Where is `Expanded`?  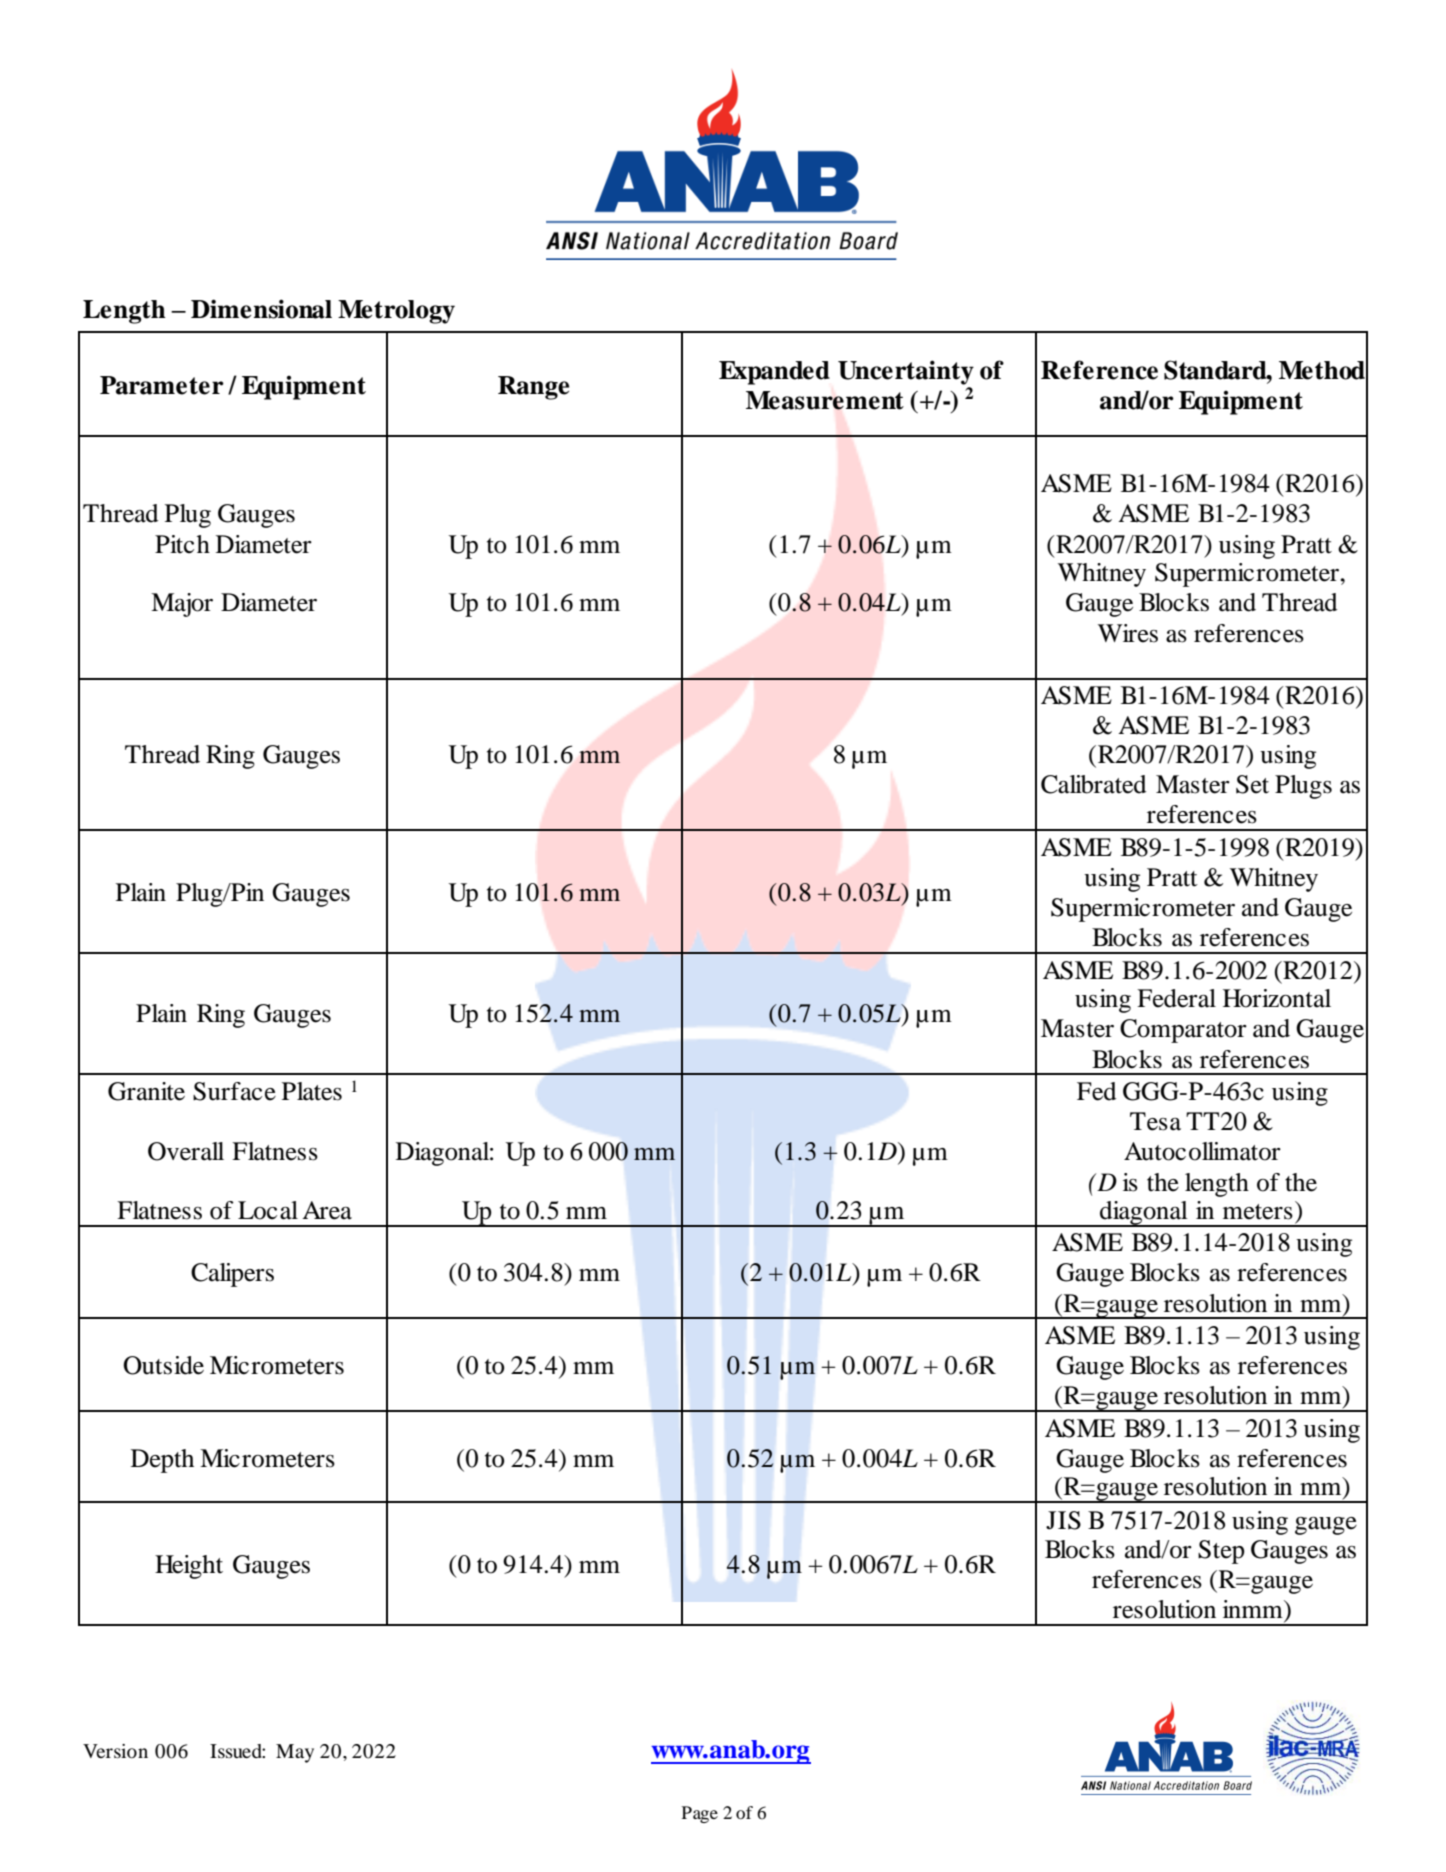 Expanded is located at coordinates (774, 373).
